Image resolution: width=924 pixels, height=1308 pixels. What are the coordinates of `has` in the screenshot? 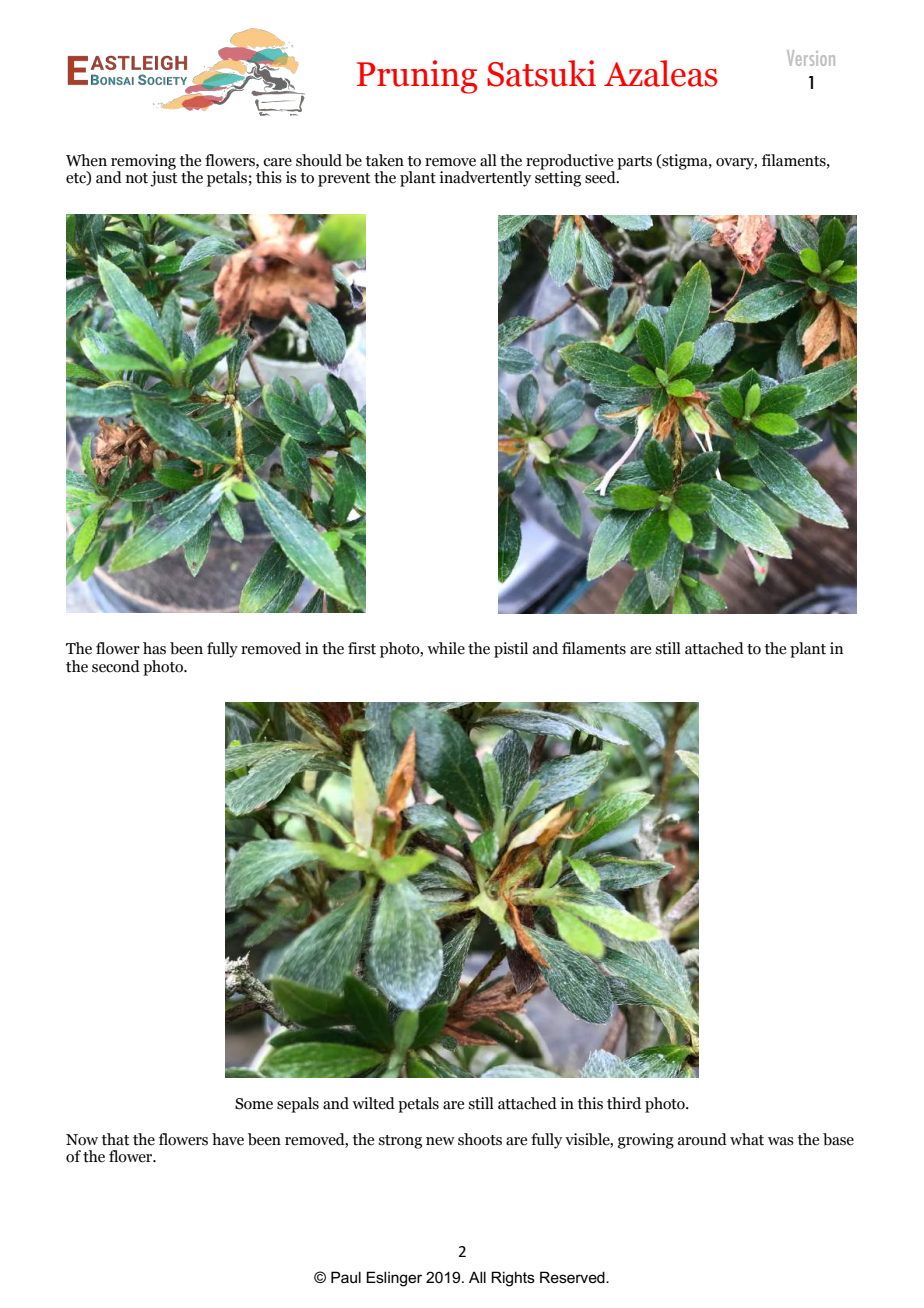 It's located at (154, 648).
